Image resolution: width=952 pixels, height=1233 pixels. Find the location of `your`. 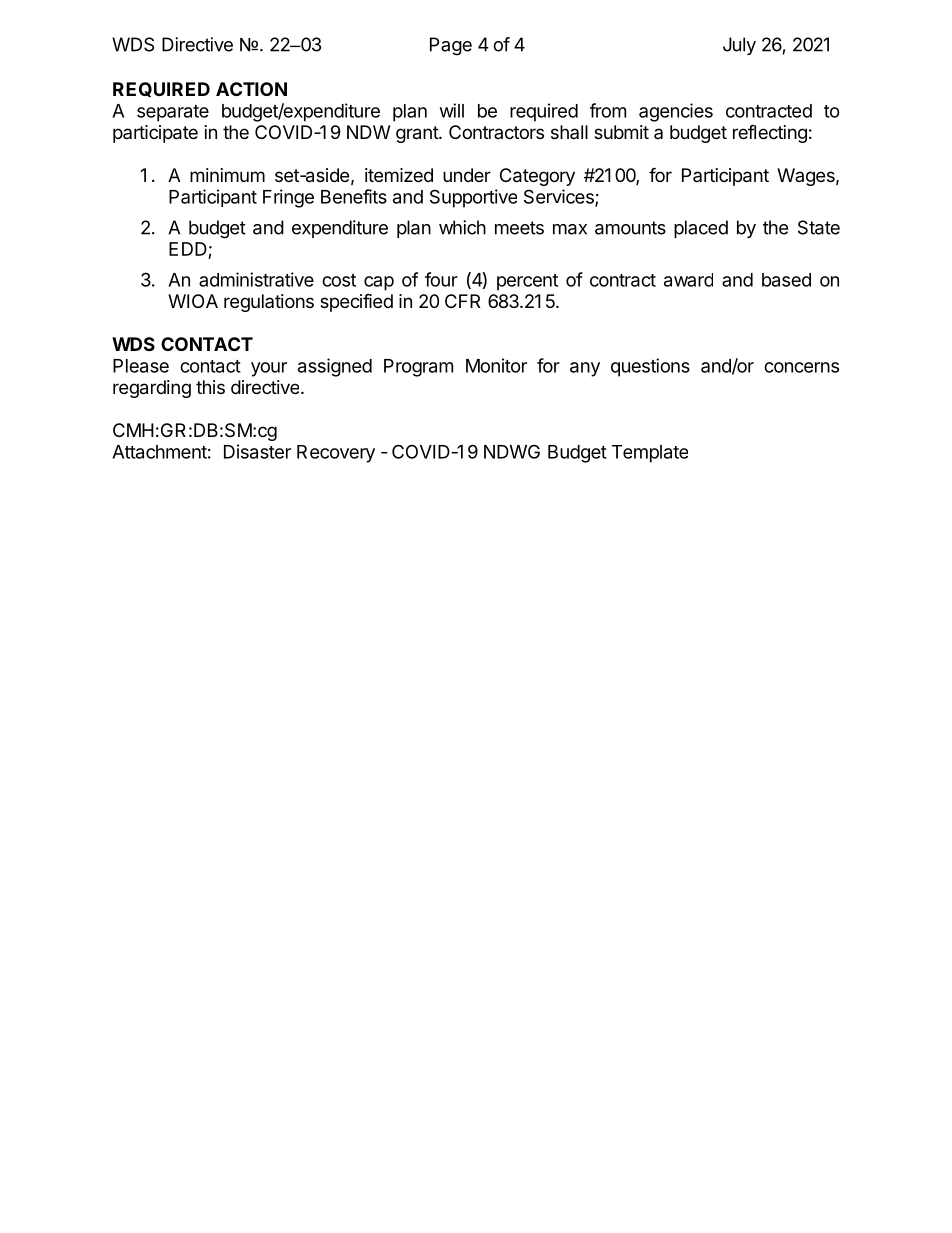

your is located at coordinates (269, 369).
